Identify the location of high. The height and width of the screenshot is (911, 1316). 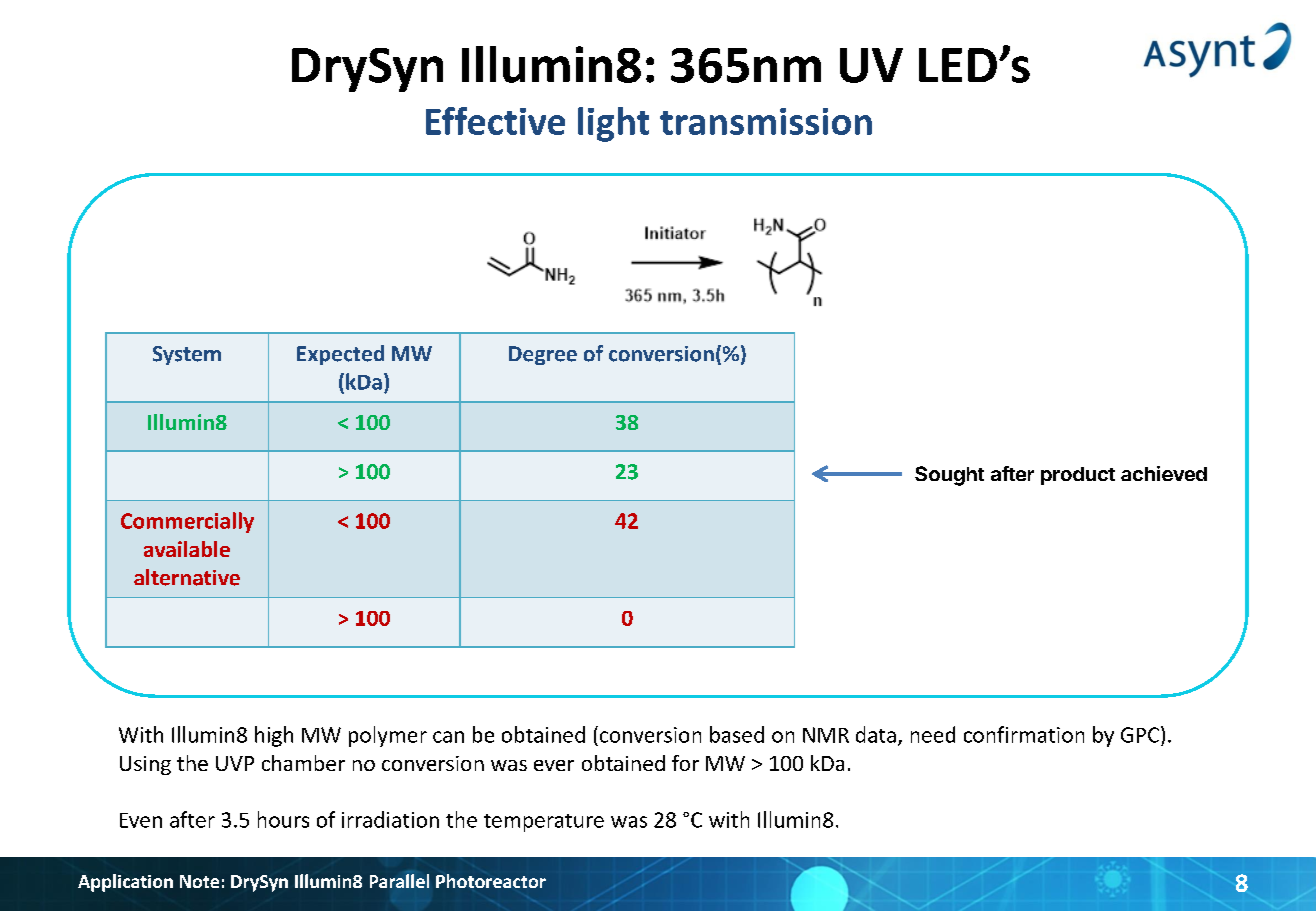
(274, 736).
